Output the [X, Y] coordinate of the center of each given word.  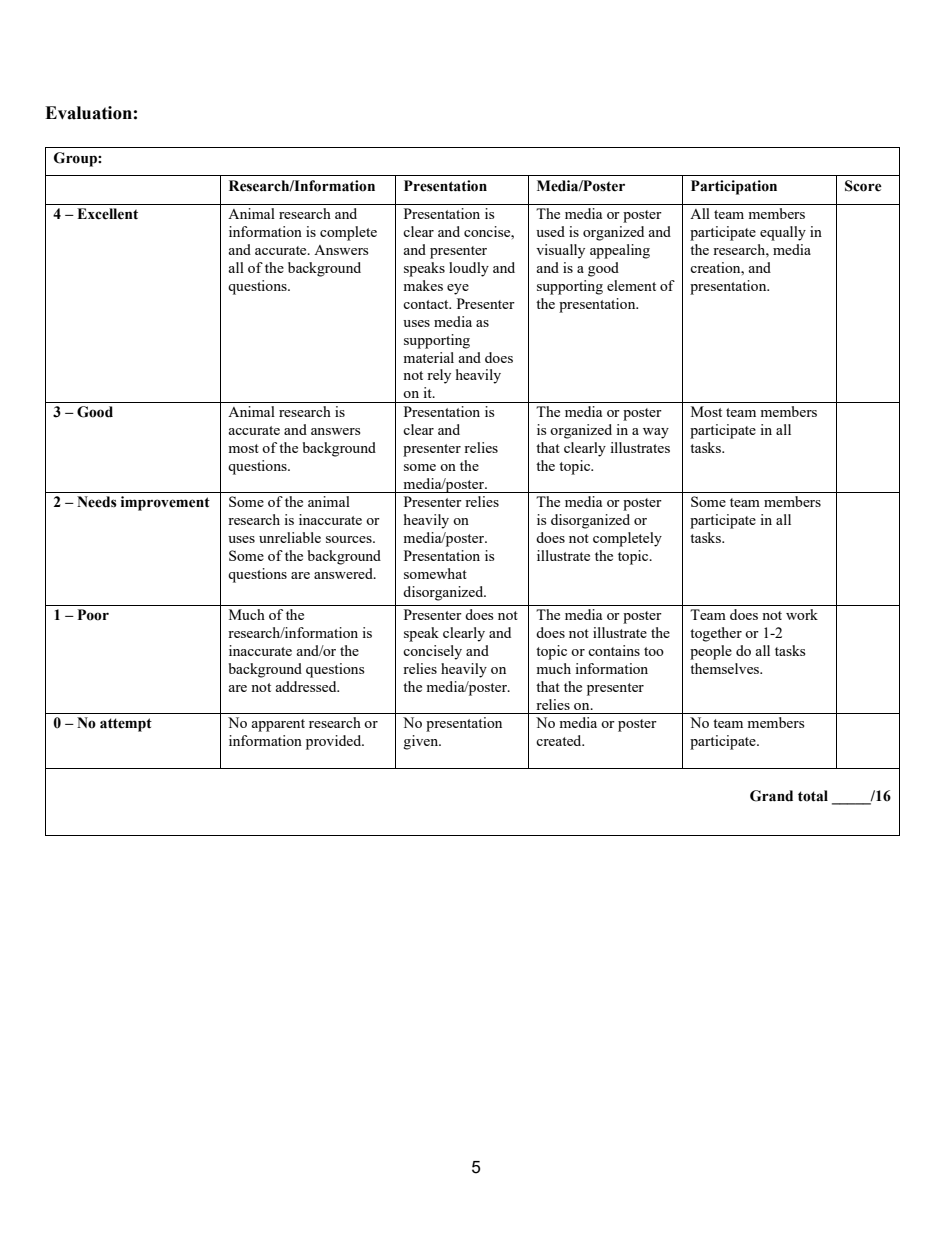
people [711, 652]
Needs [97, 502]
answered [344, 573]
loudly [469, 269]
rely [439, 376]
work [802, 614]
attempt [126, 725]
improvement [165, 503]
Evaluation [88, 113]
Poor [93, 615]
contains [614, 650]
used [550, 231]
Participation [734, 187]
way [656, 433]
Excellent [107, 214]
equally [783, 233]
